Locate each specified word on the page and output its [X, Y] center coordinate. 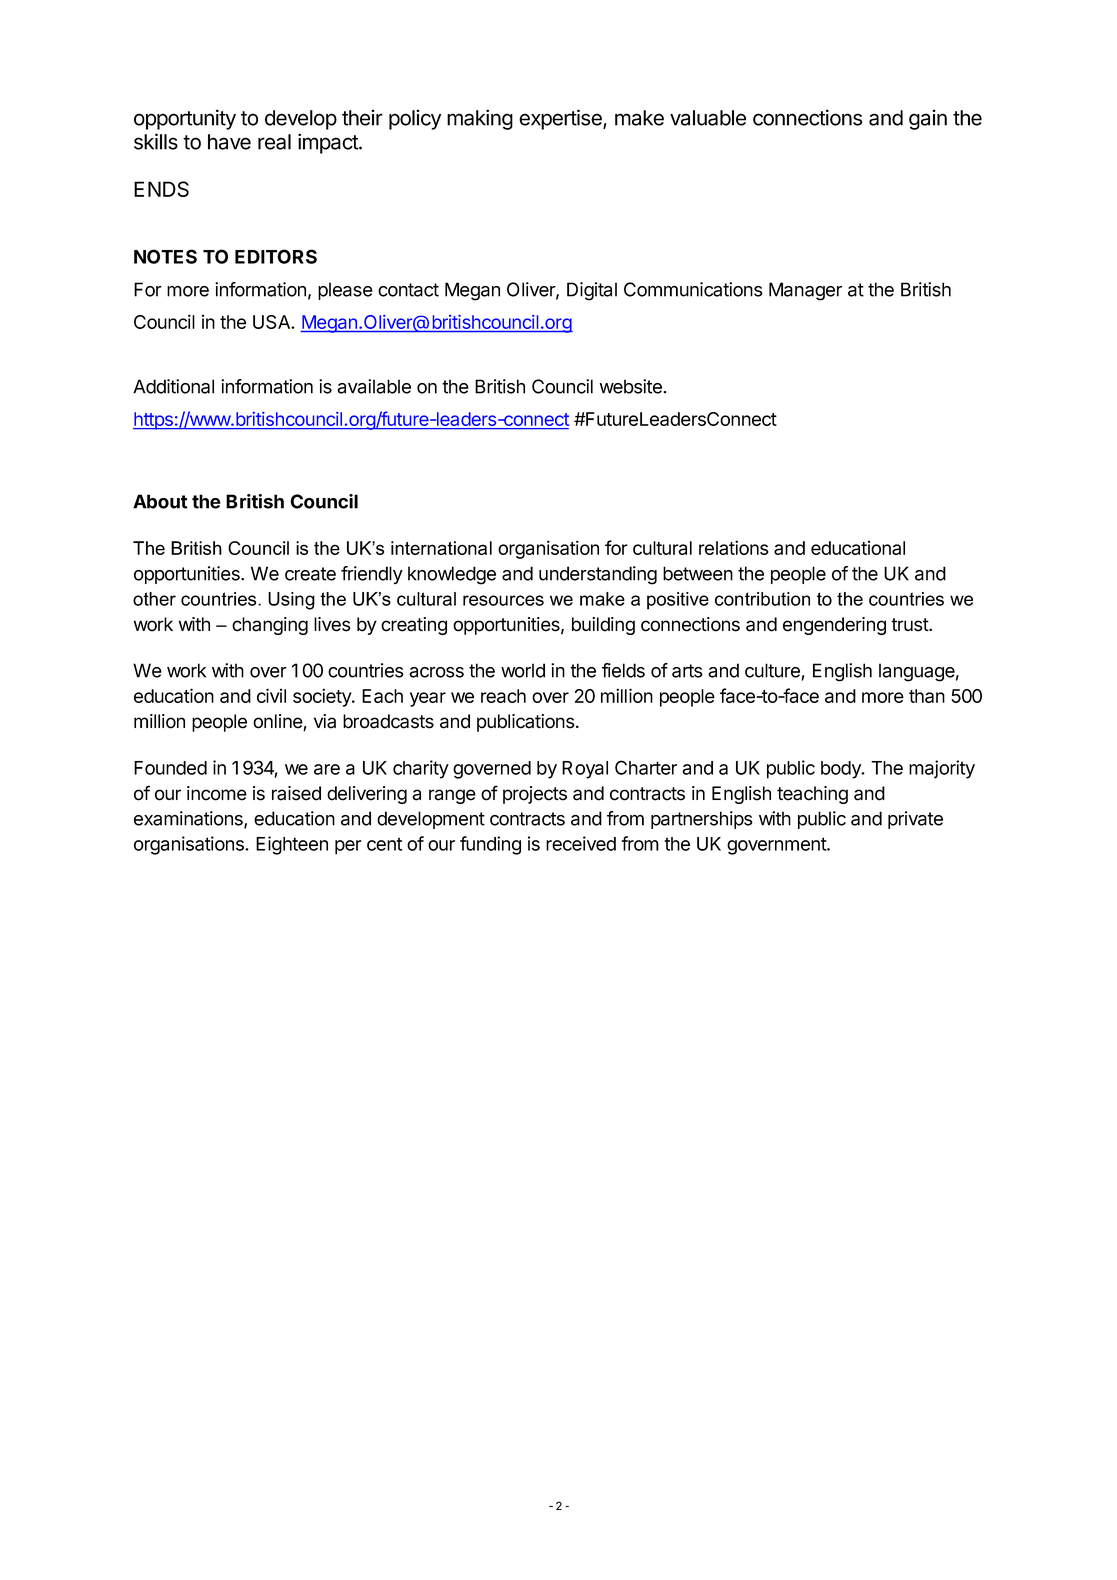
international [441, 548]
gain [928, 119]
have [229, 142]
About [160, 501]
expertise [561, 119]
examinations [189, 819]
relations [734, 547]
